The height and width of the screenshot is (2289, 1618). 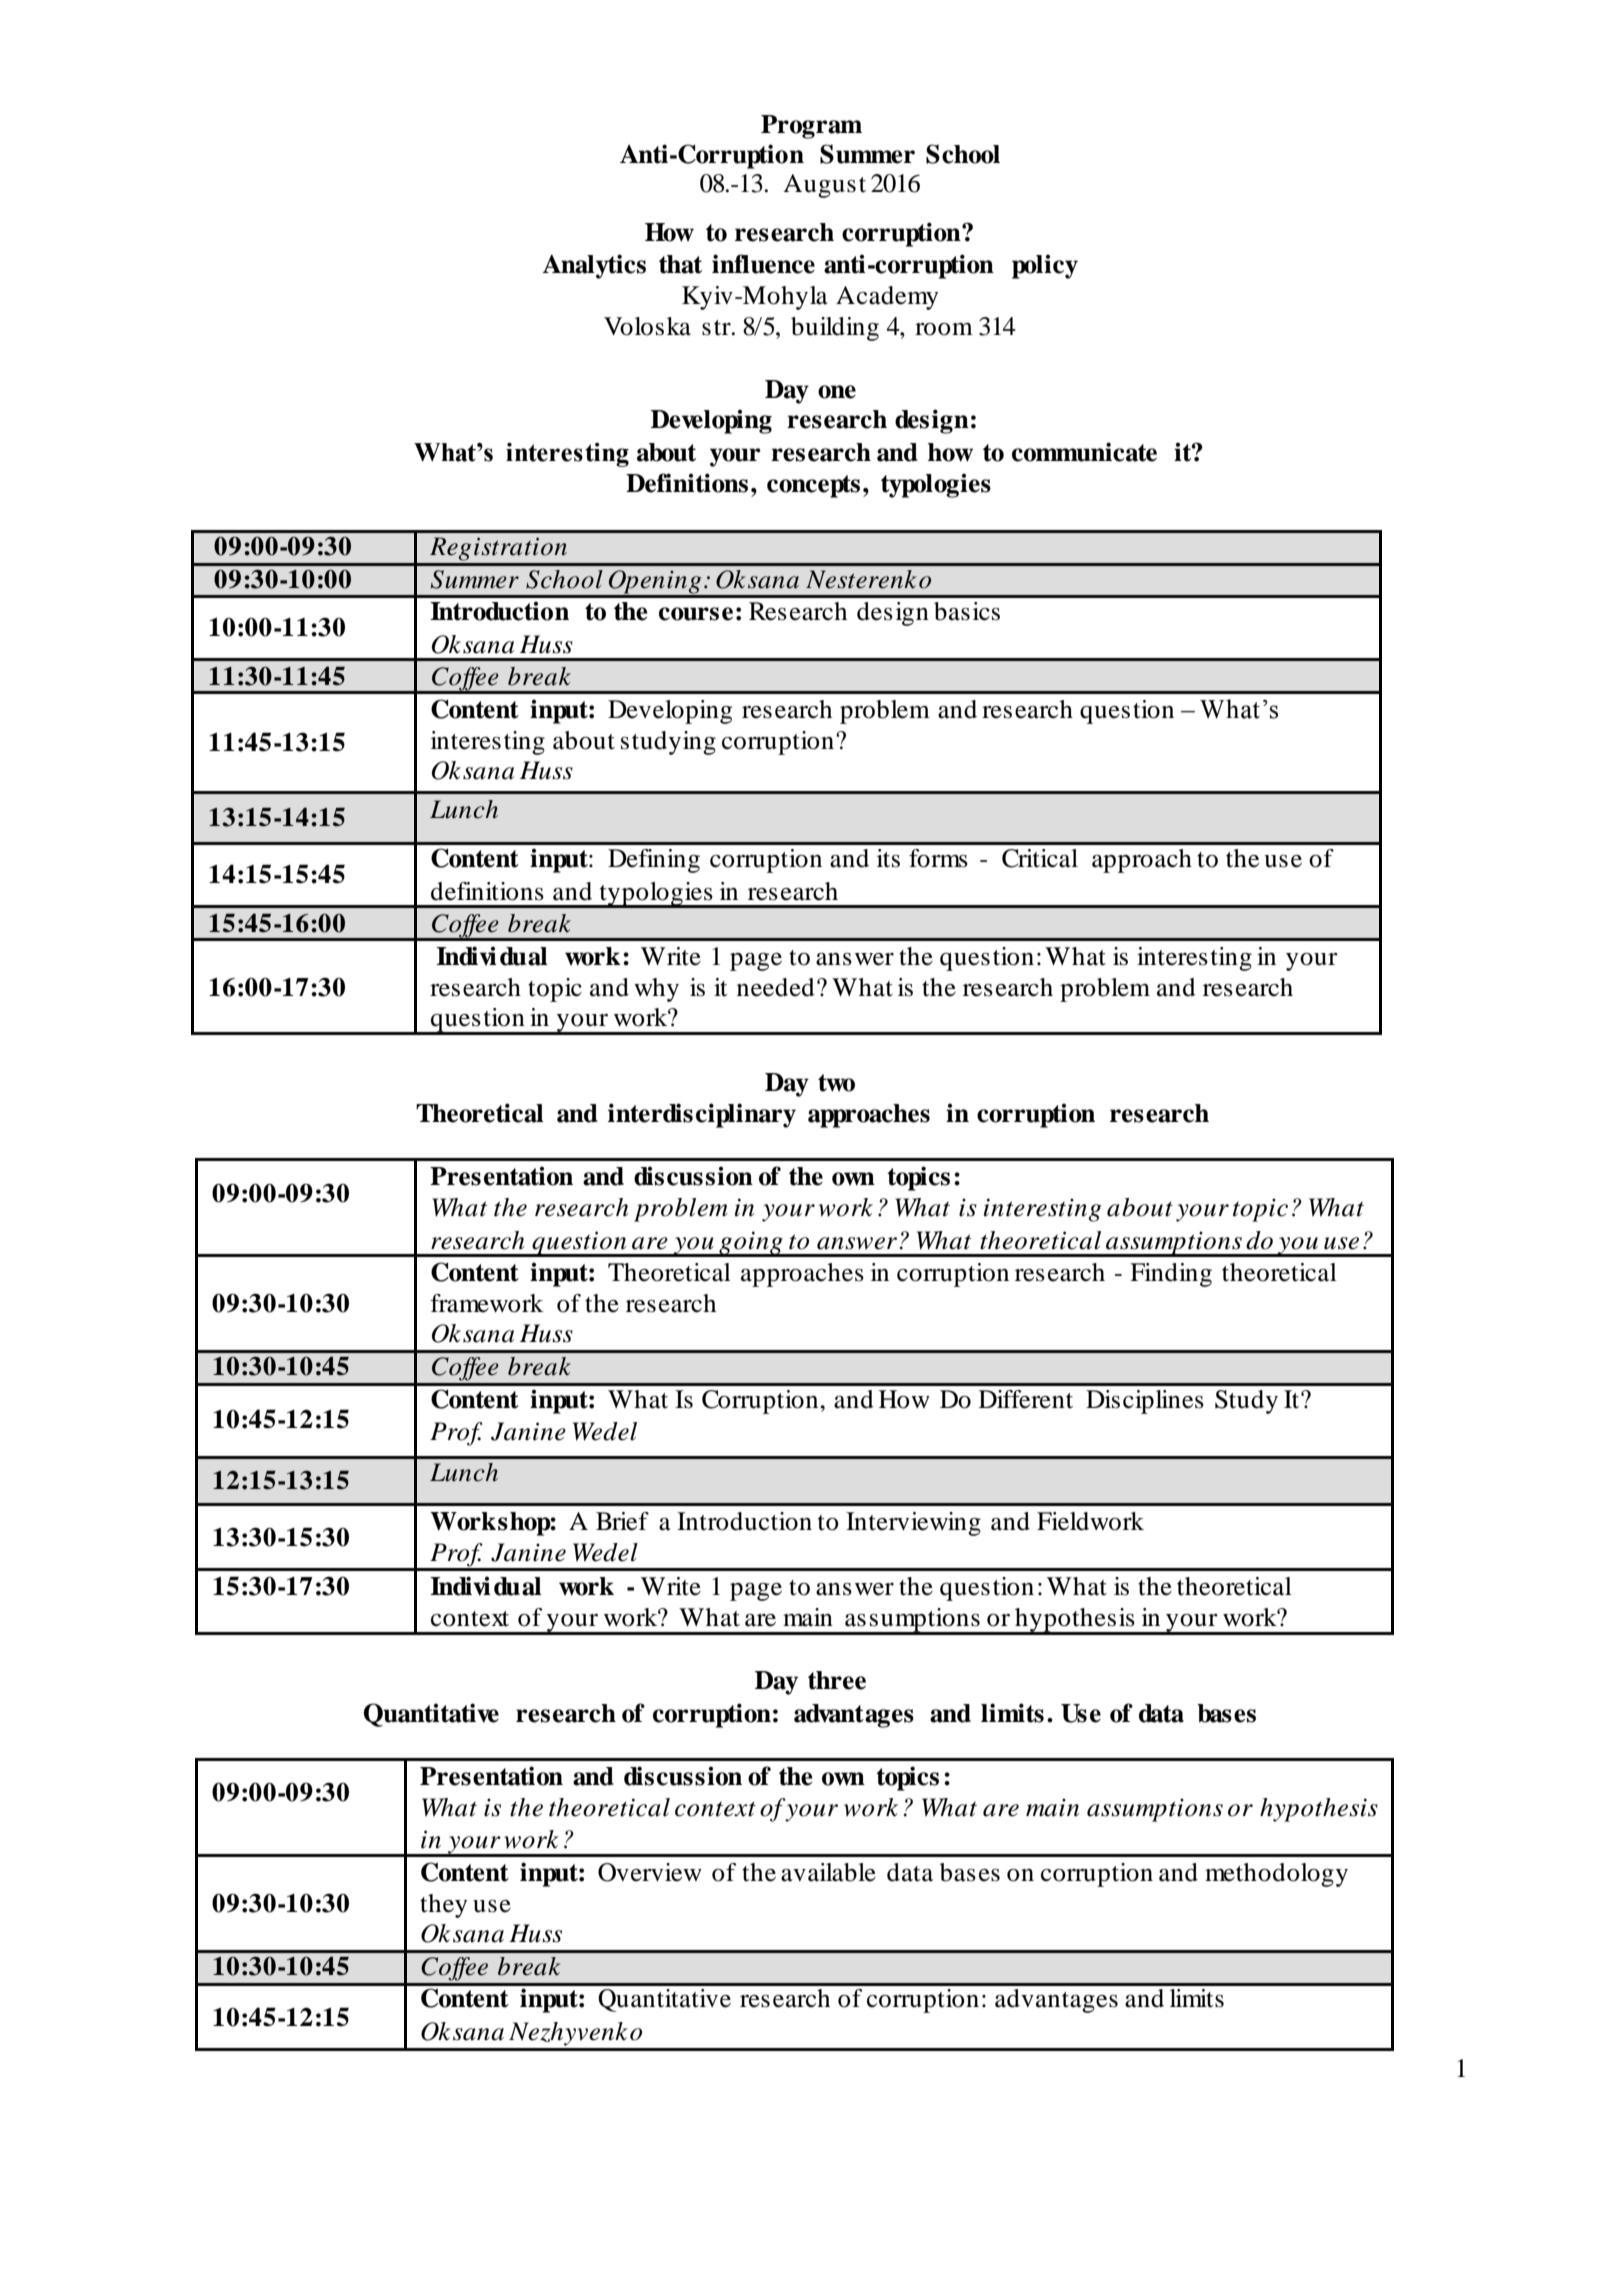 I want to click on August, so click(x=824, y=186).
